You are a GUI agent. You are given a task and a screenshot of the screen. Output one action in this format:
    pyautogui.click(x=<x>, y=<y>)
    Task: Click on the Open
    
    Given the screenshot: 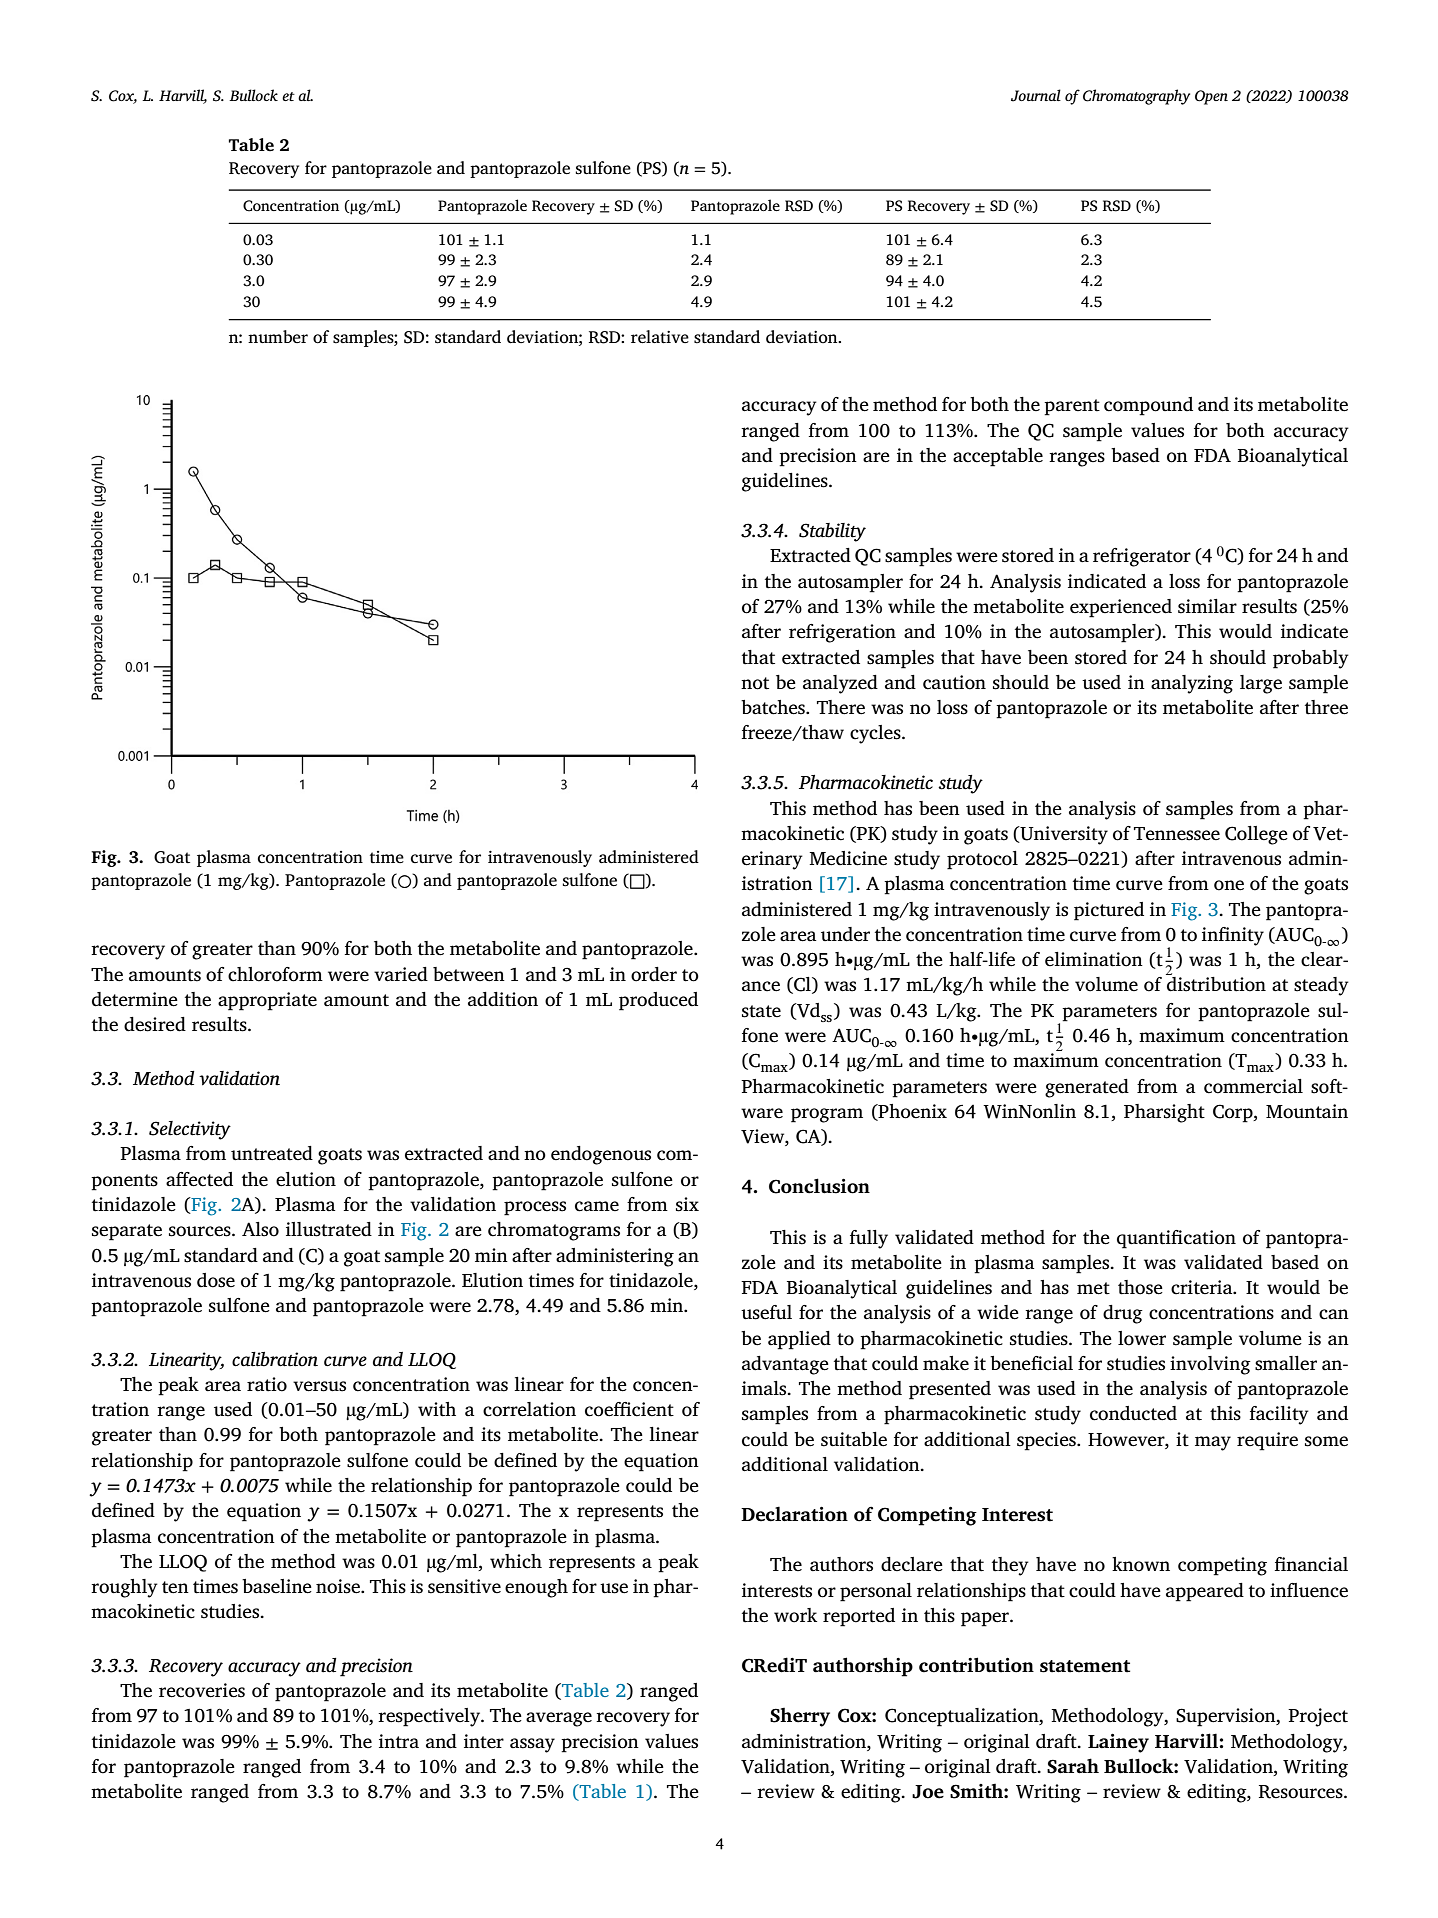 What is the action you would take?
    pyautogui.click(x=1211, y=97)
